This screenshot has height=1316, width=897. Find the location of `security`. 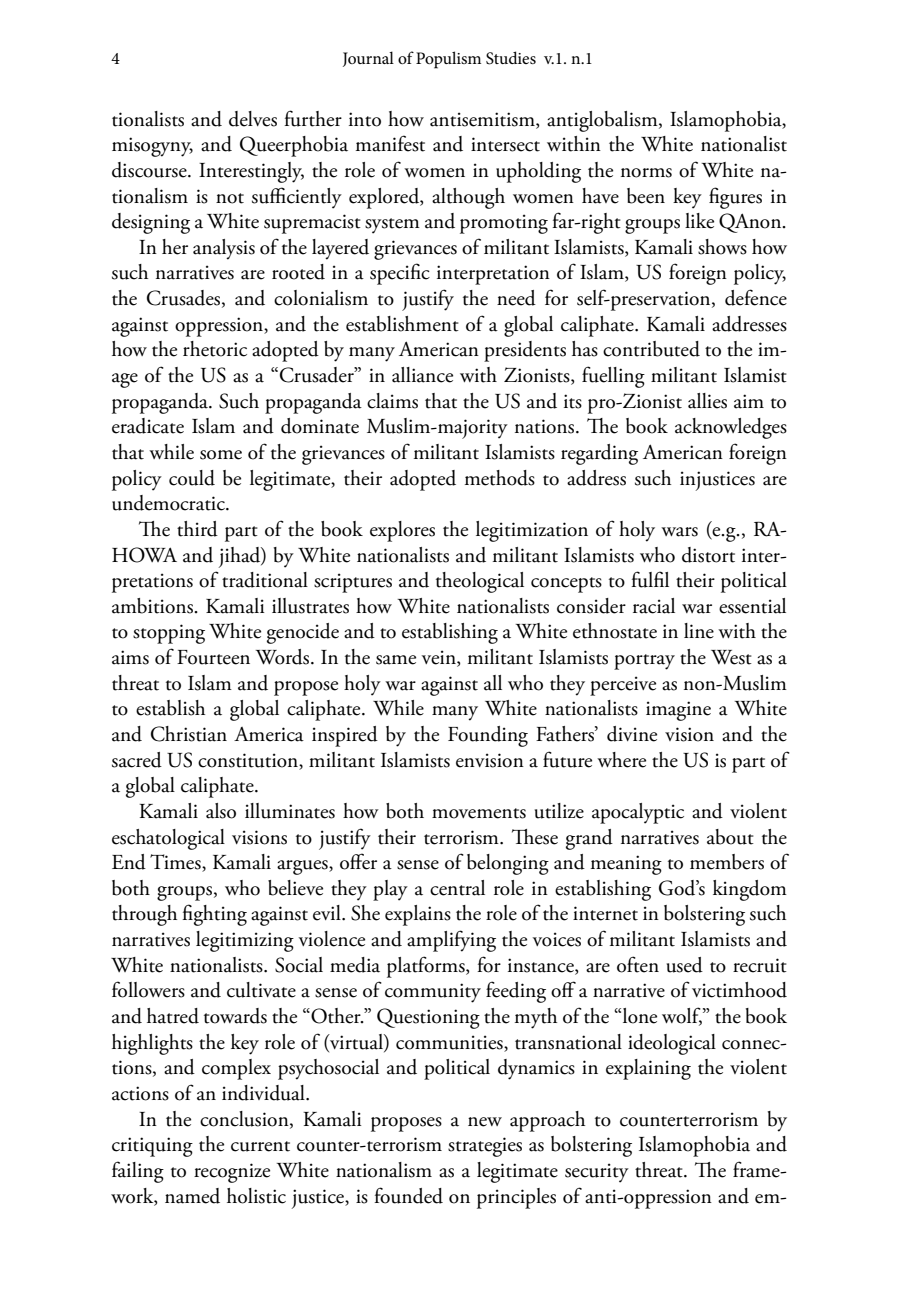

security is located at coordinates (597, 1173).
